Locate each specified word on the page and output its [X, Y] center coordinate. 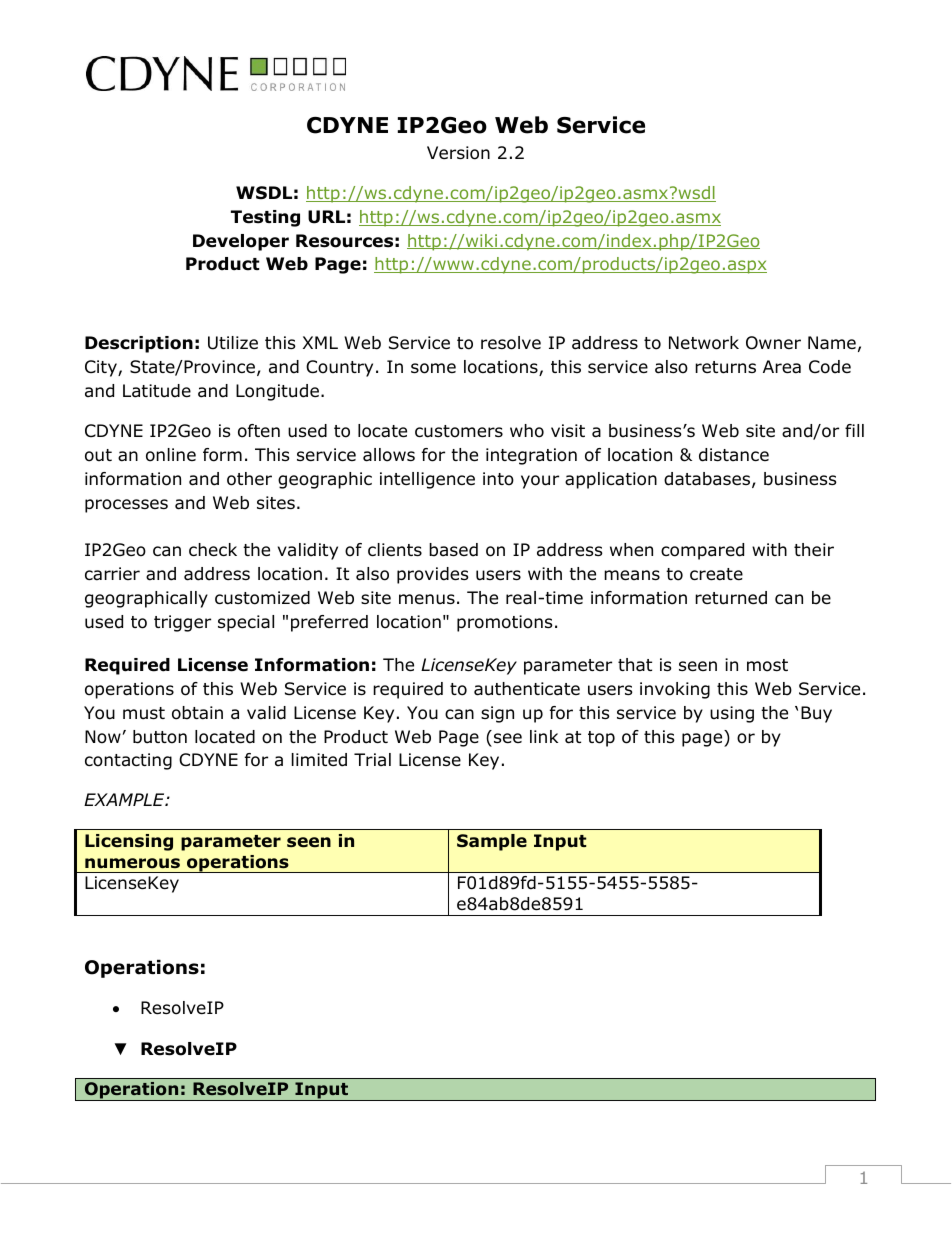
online [171, 455]
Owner [773, 343]
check [213, 550]
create [716, 574]
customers [459, 431]
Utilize [233, 343]
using [732, 714]
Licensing [129, 842]
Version [458, 153]
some [433, 368]
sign [497, 714]
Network [704, 343]
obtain [197, 713]
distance [734, 455]
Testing [265, 218]
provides [433, 575]
